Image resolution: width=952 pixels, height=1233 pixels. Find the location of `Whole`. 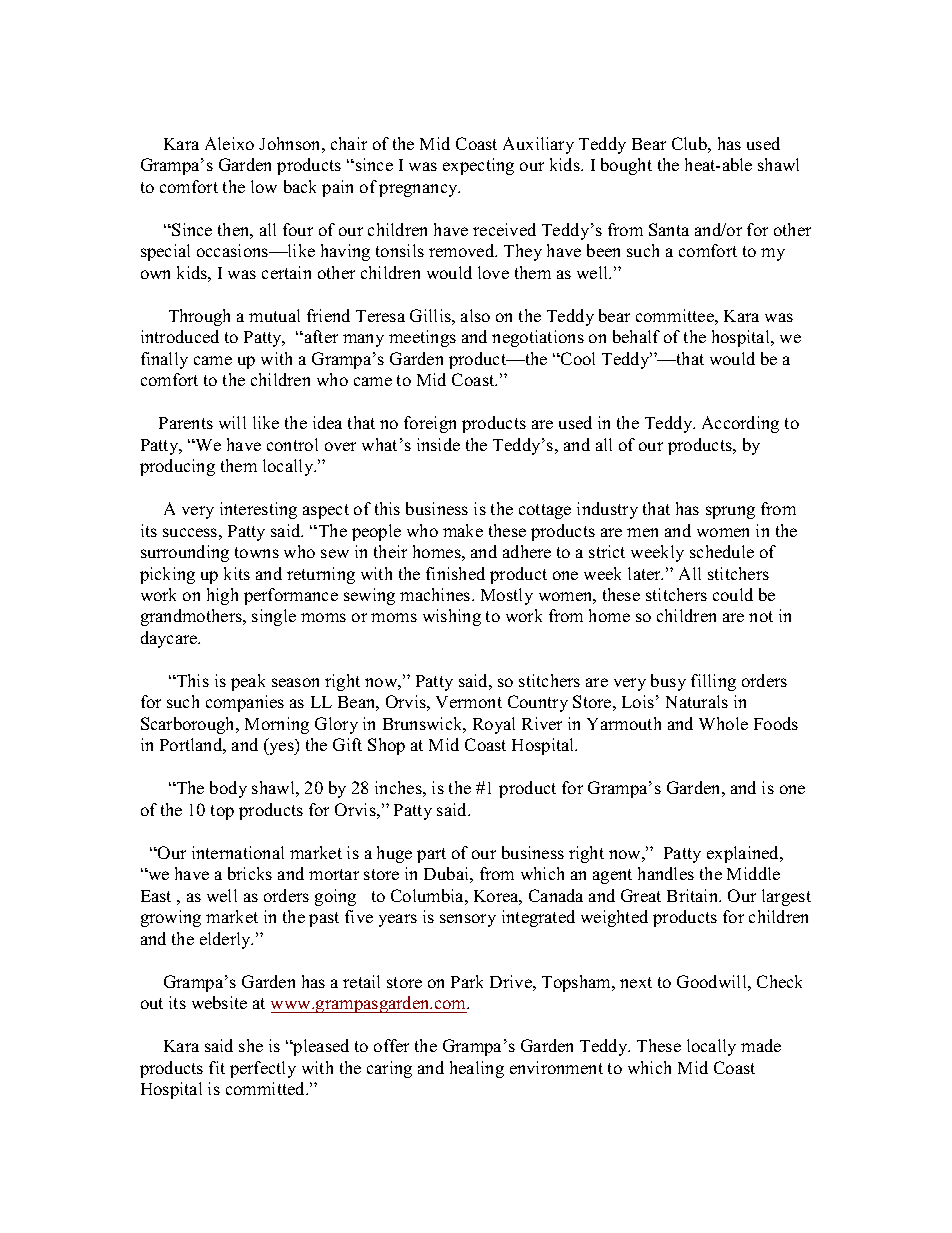

Whole is located at coordinates (723, 723).
